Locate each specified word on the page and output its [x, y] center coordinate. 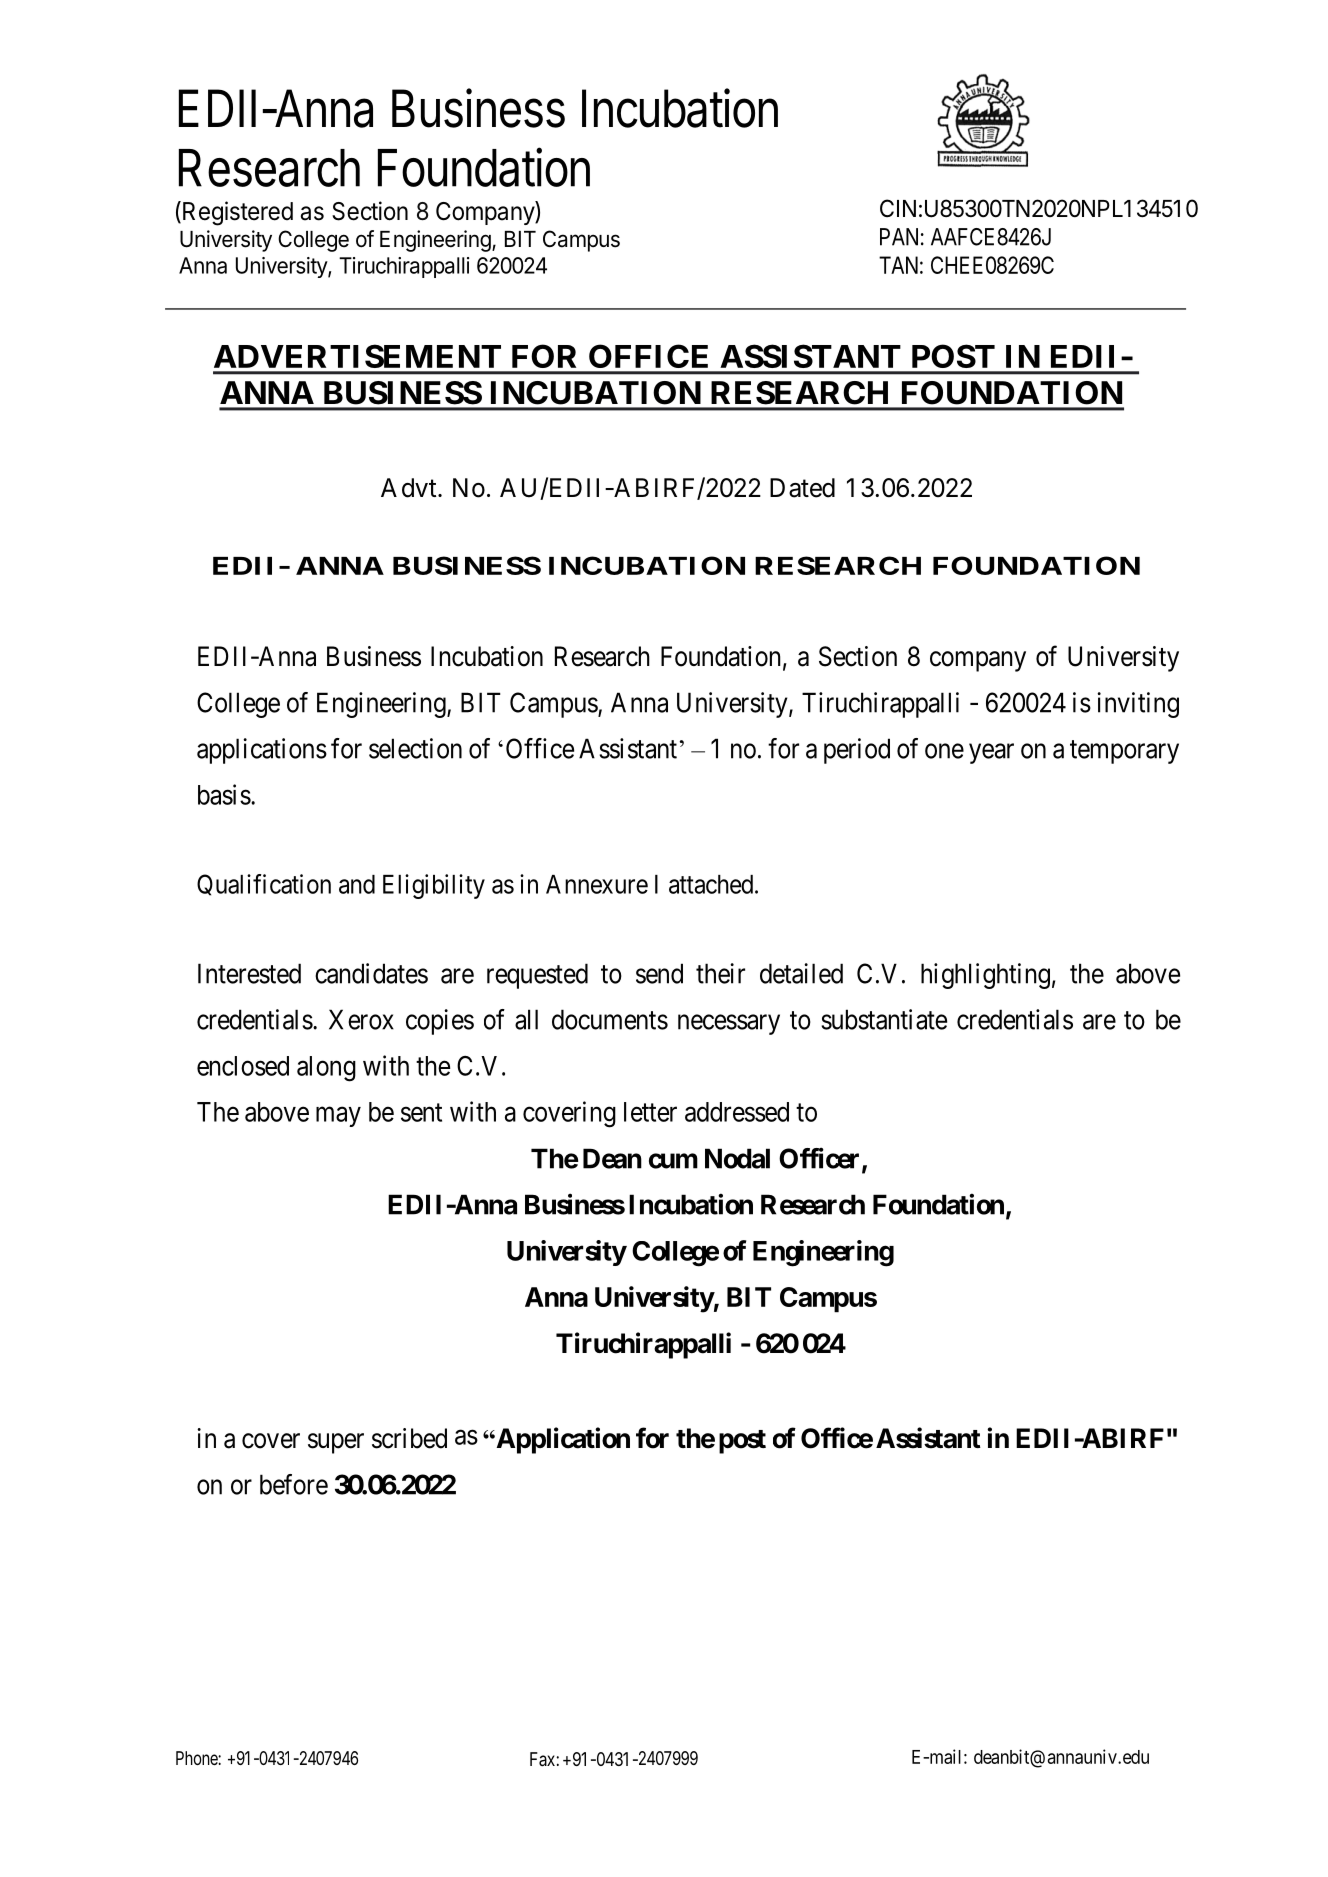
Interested [249, 973]
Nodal [737, 1158]
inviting [1138, 705]
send [659, 973]
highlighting [985, 976]
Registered [238, 213]
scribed [409, 1438]
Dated [802, 488]
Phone [197, 1758]
